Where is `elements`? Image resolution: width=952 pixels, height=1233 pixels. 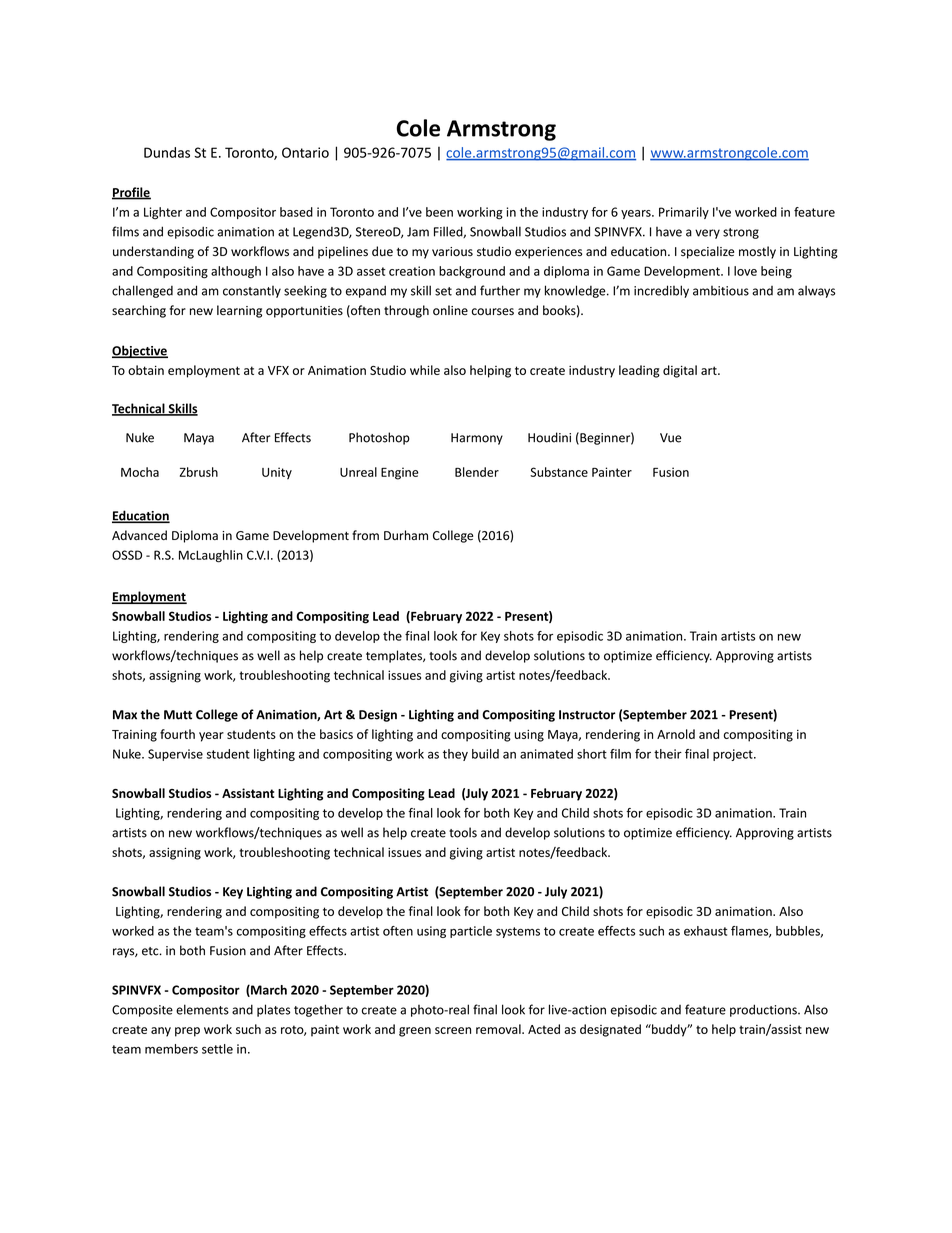
elements is located at coordinates (202, 1009).
